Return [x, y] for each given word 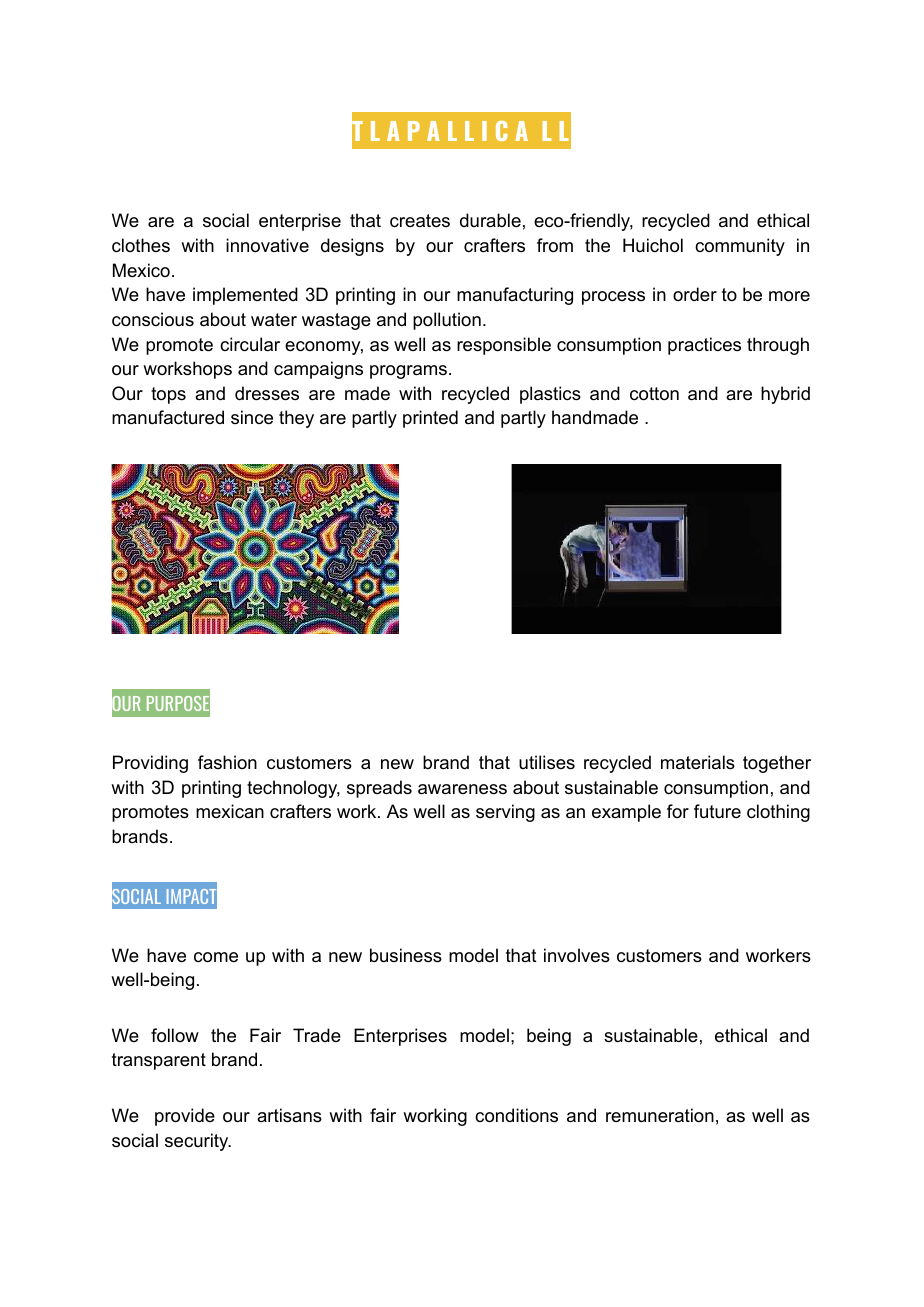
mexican [230, 811]
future [717, 811]
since [252, 417]
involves [577, 955]
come [216, 957]
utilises [547, 762]
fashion [227, 762]
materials [698, 762]
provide [185, 1117]
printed [430, 419]
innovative [267, 245]
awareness [462, 789]
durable [490, 220]
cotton [654, 394]
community [740, 247]
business [406, 955]
